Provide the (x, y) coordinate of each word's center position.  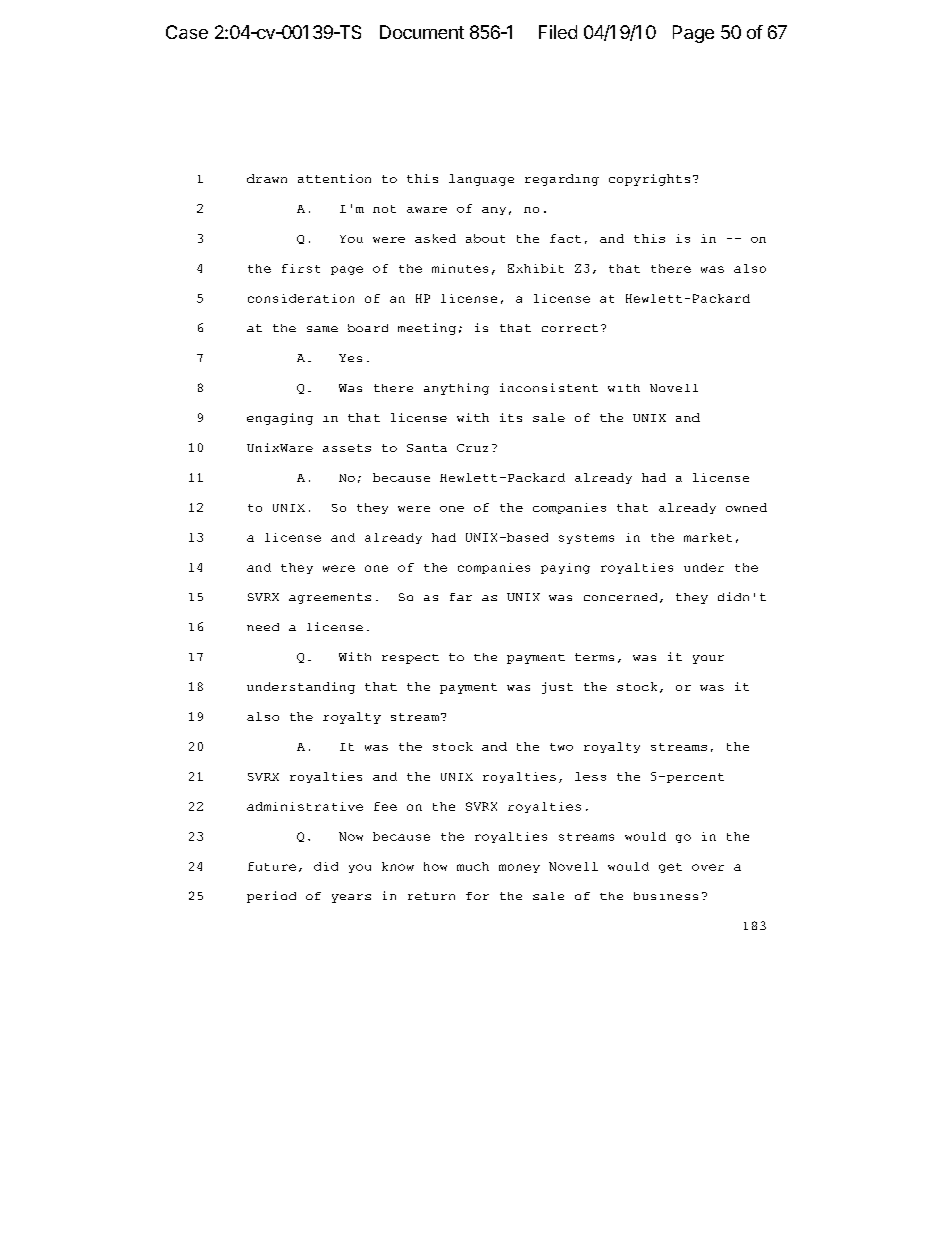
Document (422, 32)
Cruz (472, 448)
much (473, 866)
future (272, 866)
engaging (280, 419)
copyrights (649, 180)
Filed (558, 32)
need (263, 627)
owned (746, 507)
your (708, 659)
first (301, 268)
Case (187, 32)
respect (410, 659)
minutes (460, 268)
